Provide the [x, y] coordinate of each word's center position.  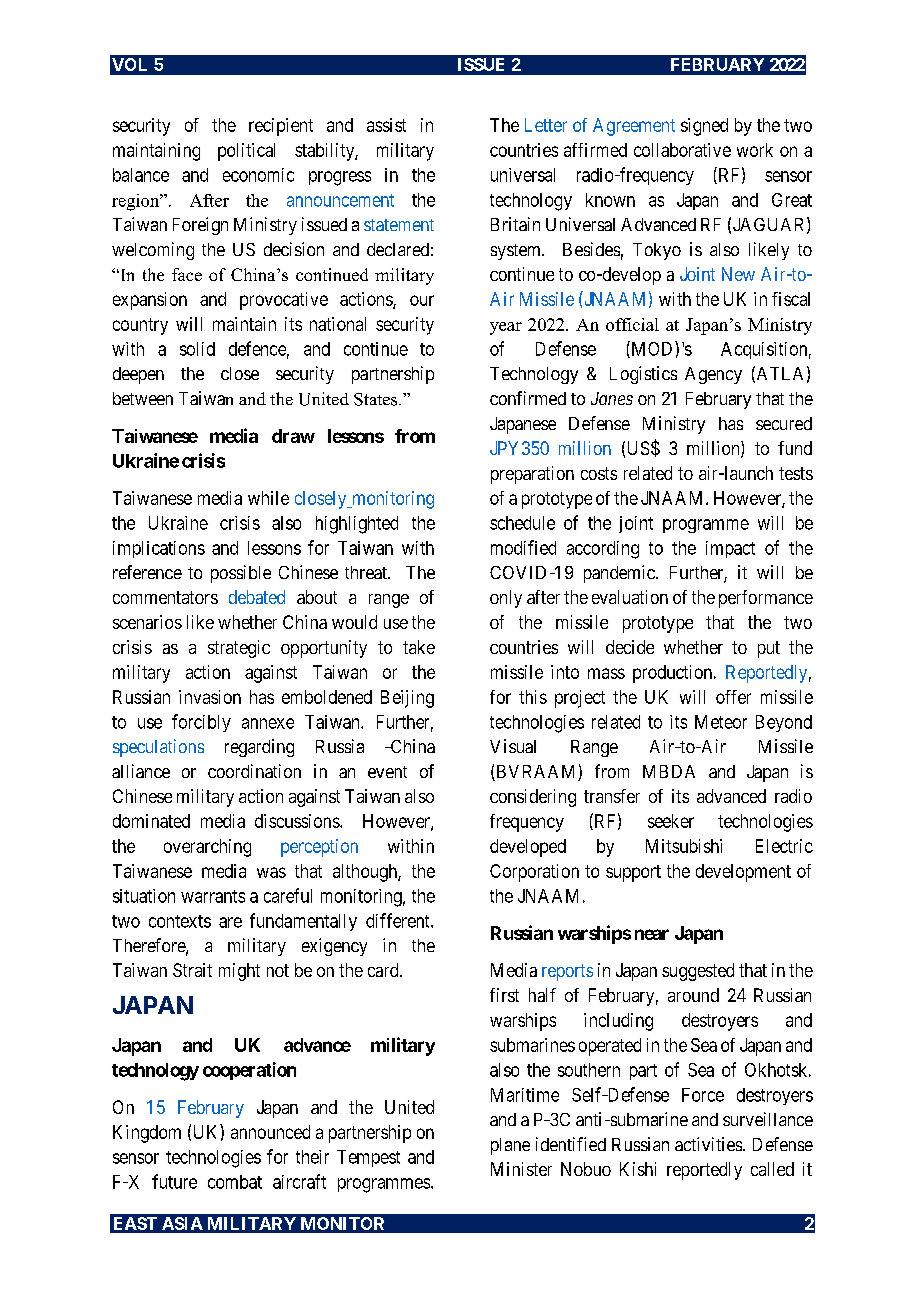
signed [704, 127]
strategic [239, 649]
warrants [213, 896]
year [506, 328]
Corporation [534, 873]
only [506, 599]
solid [197, 349]
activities [709, 1144]
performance [766, 599]
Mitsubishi [684, 846]
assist [386, 125]
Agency [713, 375]
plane [510, 1146]
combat [235, 1182]
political [246, 152]
